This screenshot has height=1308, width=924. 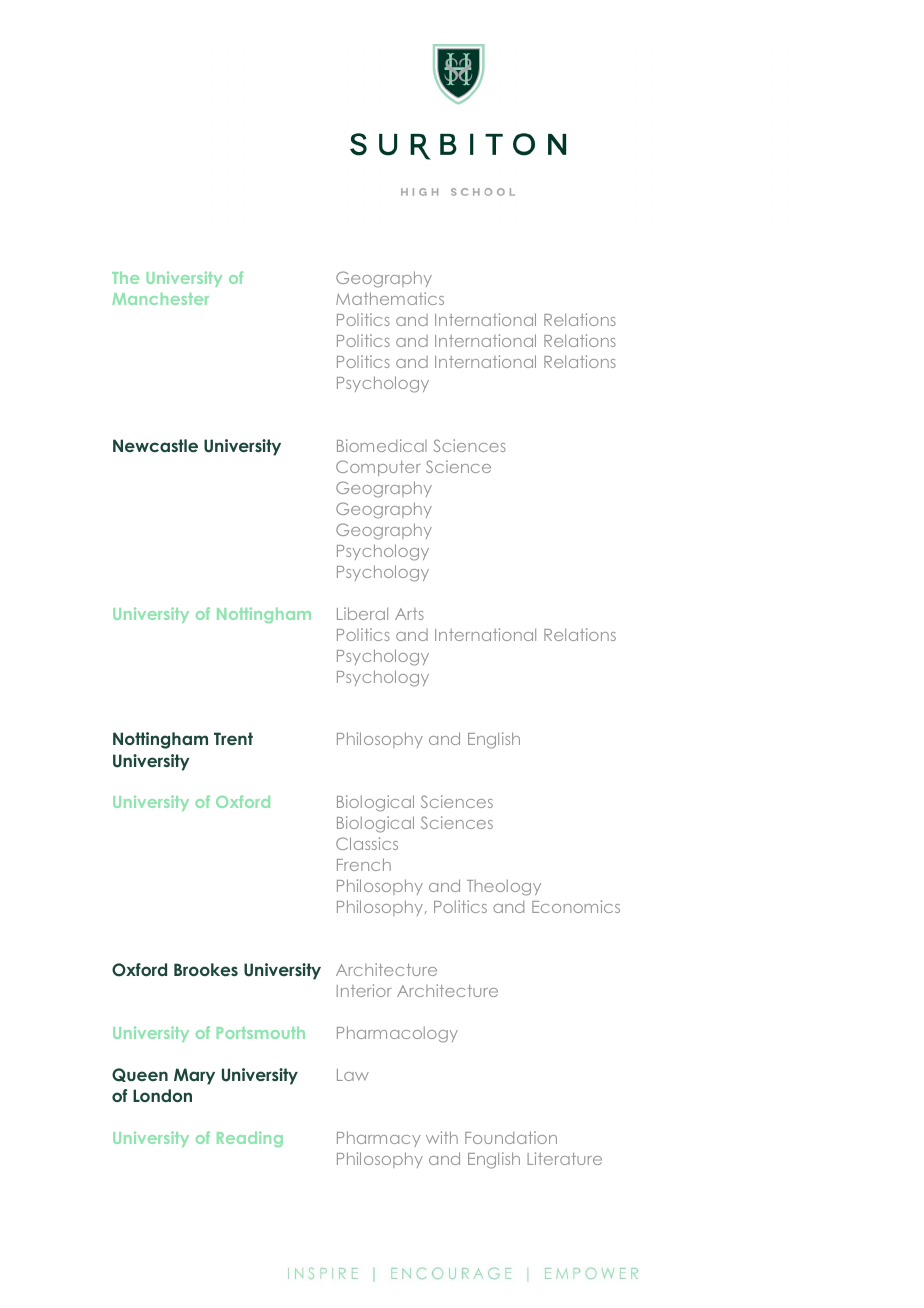 I want to click on Classics, so click(x=367, y=843).
